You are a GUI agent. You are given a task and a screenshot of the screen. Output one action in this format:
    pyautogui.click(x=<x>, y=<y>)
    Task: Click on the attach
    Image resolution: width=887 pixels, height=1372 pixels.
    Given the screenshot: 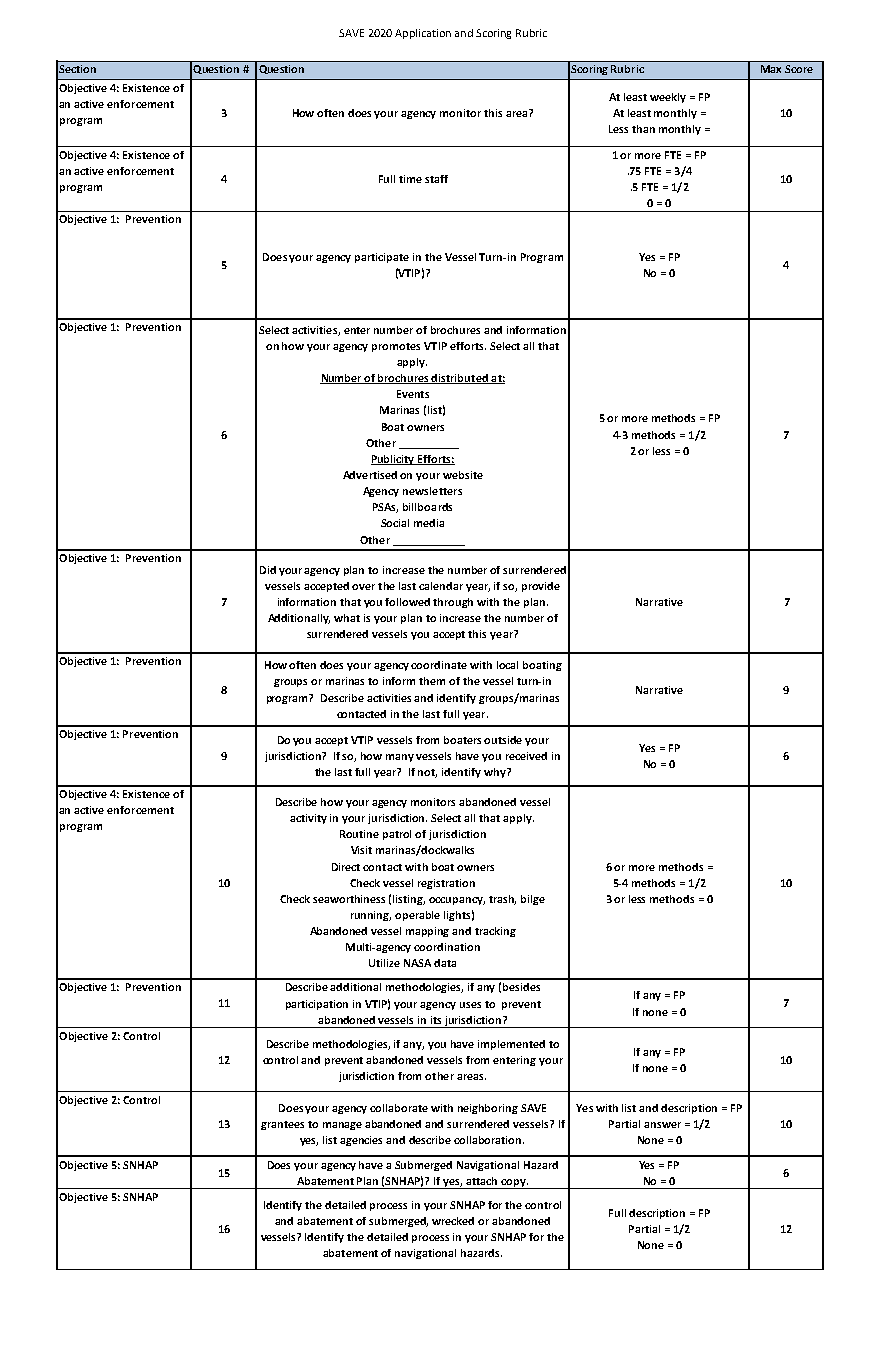 What is the action you would take?
    pyautogui.click(x=481, y=1181)
